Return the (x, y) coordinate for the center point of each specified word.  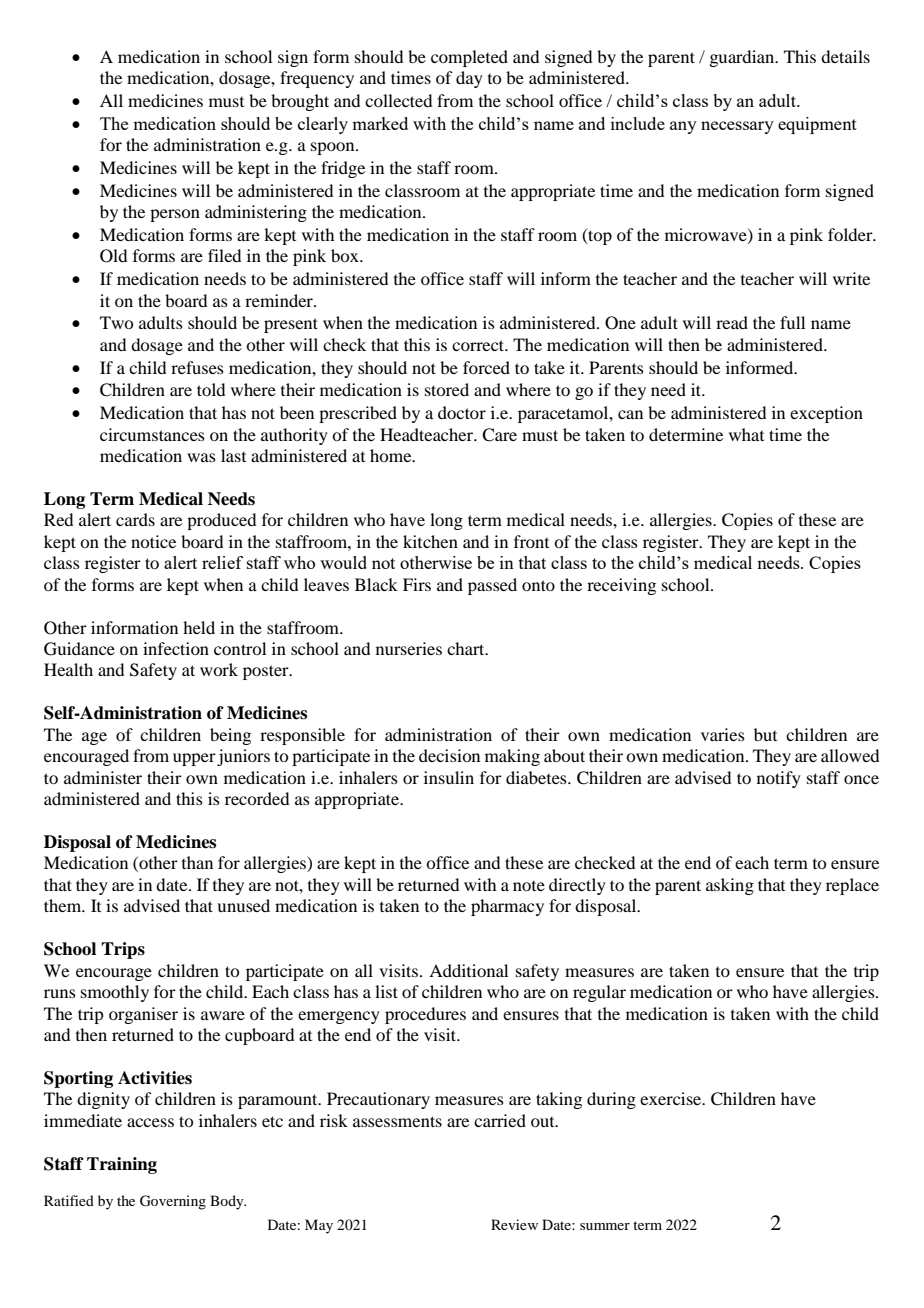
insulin (449, 777)
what (746, 434)
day (469, 79)
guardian (743, 58)
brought (300, 102)
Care (499, 435)
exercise (672, 1098)
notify (779, 779)
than (197, 862)
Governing (173, 1202)
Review (514, 1224)
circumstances (152, 434)
